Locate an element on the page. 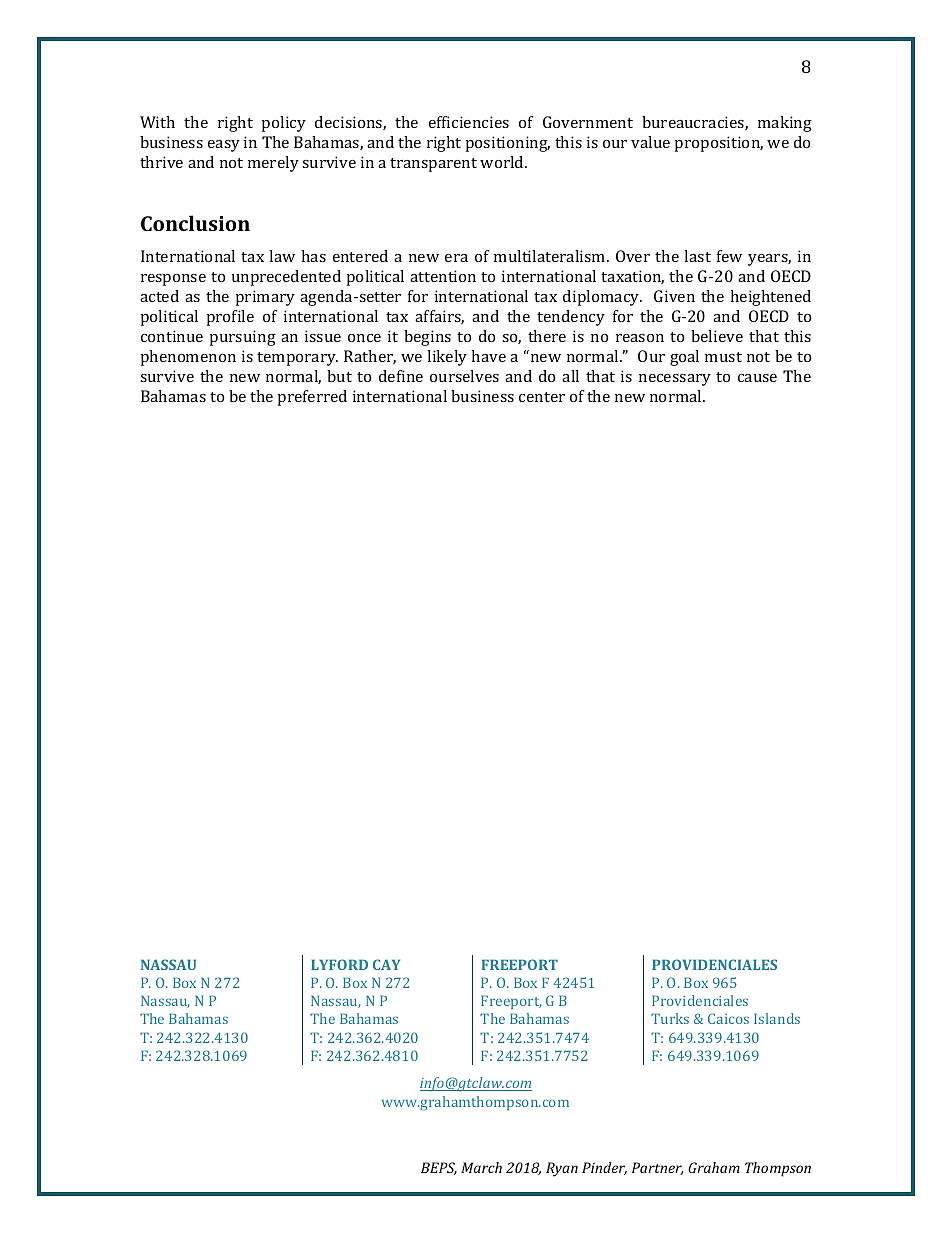  CAY is located at coordinates (386, 964).
